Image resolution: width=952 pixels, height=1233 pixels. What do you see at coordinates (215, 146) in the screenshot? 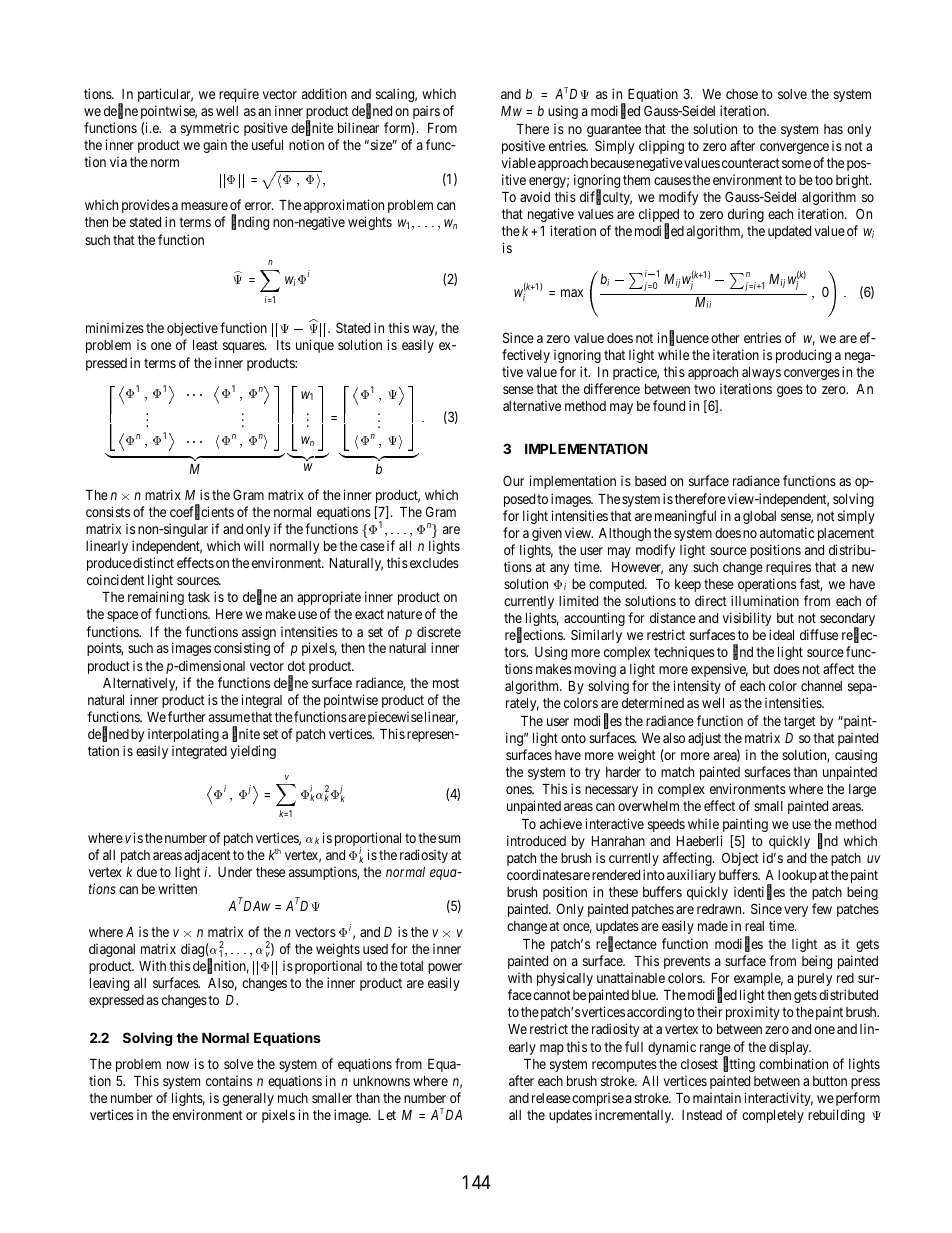
I see `gain` at bounding box center [215, 146].
